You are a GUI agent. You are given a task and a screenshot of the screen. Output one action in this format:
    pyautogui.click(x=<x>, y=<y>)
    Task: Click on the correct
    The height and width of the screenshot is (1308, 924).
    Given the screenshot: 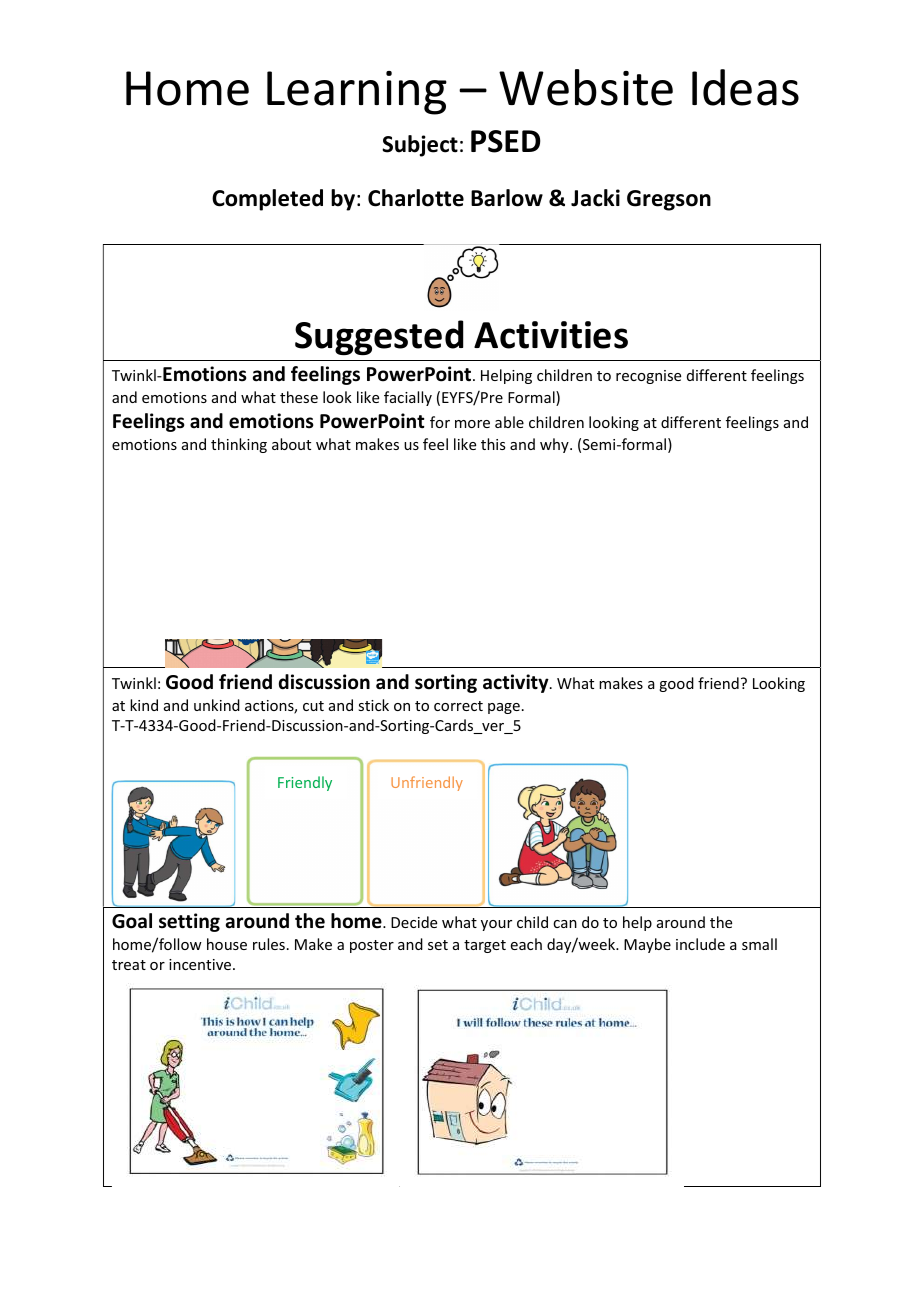 What is the action you would take?
    pyautogui.click(x=458, y=706)
